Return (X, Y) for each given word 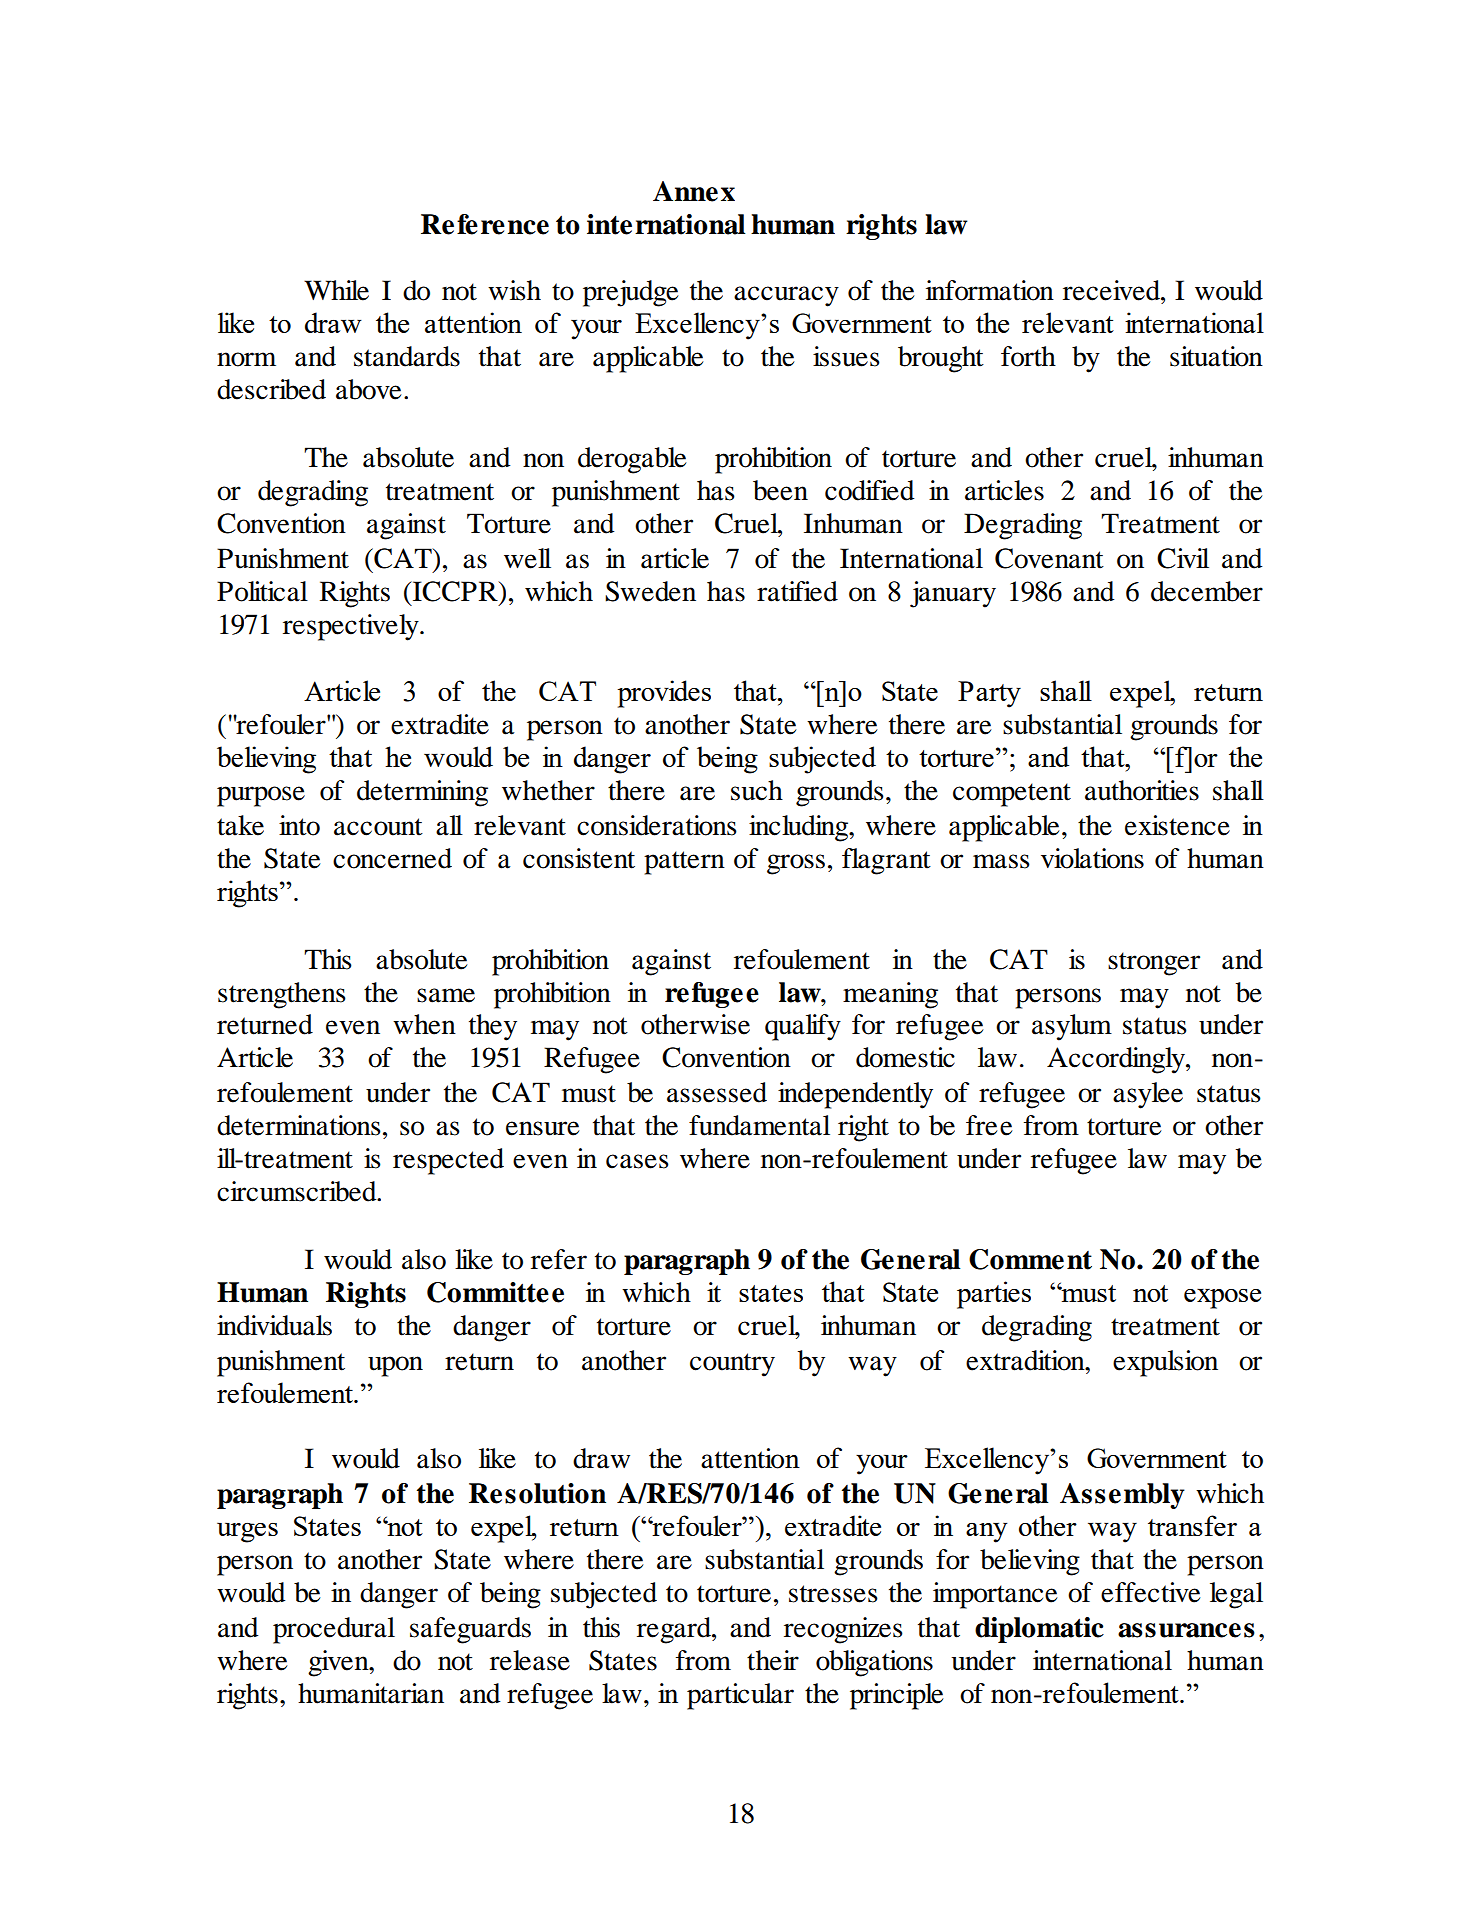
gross (796, 864)
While (336, 290)
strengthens (282, 995)
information (990, 290)
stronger (1154, 964)
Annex (694, 191)
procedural (334, 1630)
